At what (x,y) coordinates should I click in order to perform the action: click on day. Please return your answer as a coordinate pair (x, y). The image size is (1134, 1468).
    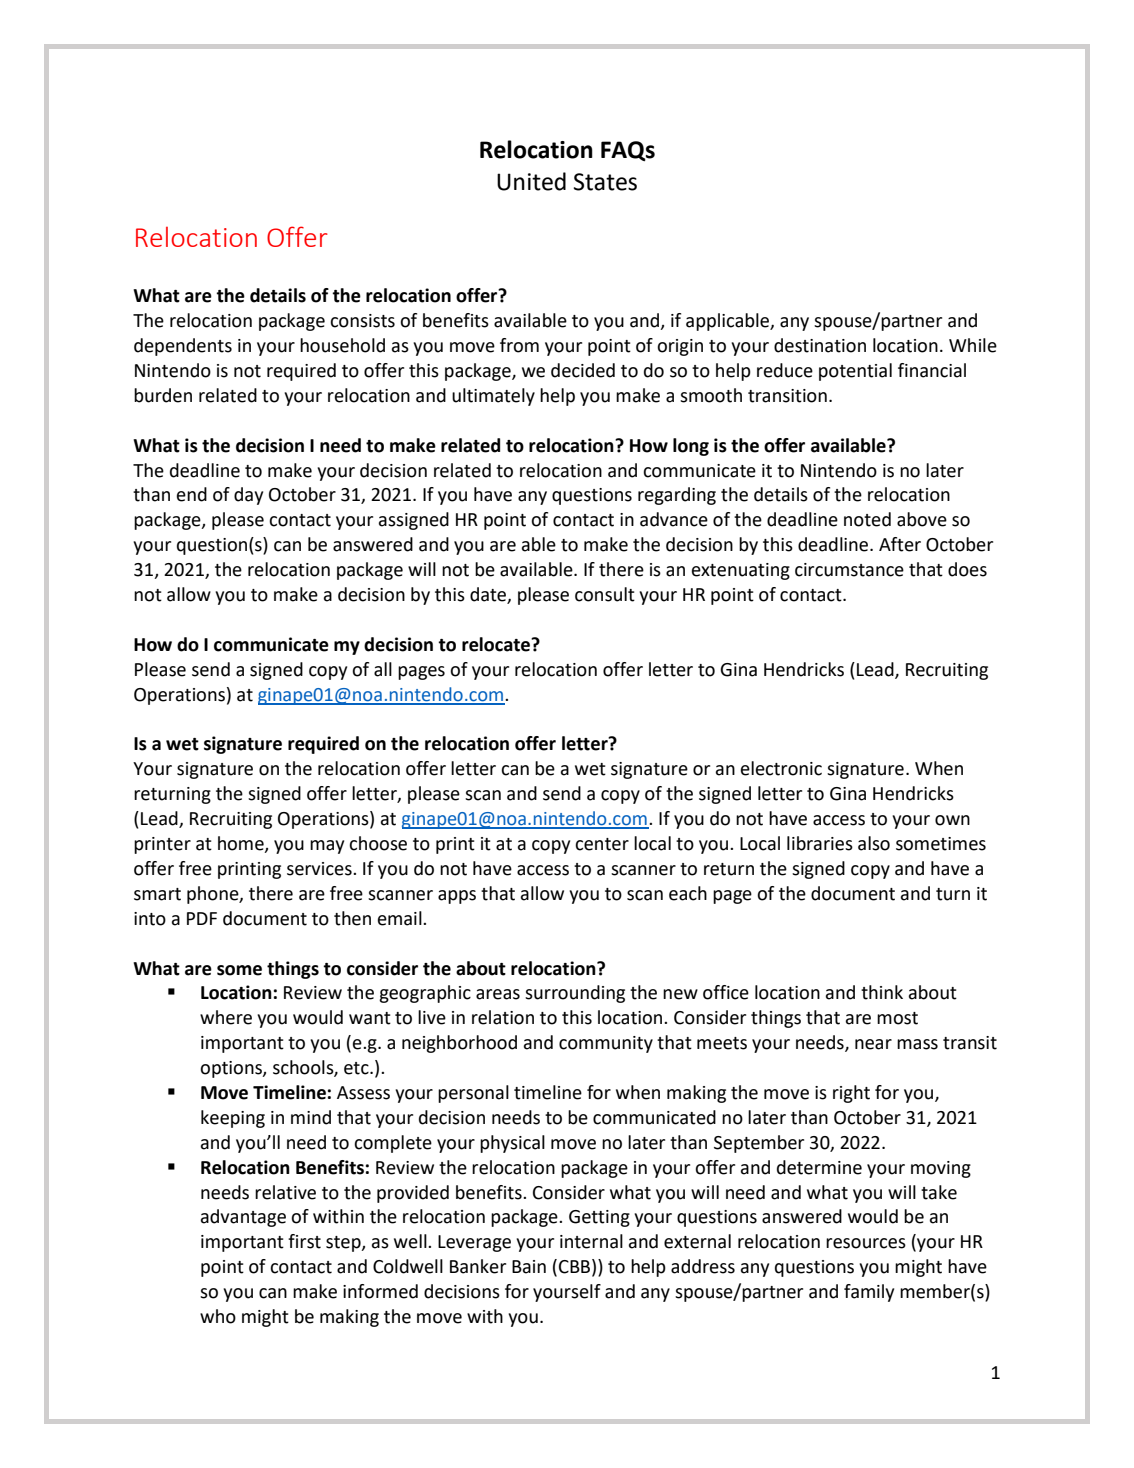
    Looking at the image, I should click on (248, 496).
